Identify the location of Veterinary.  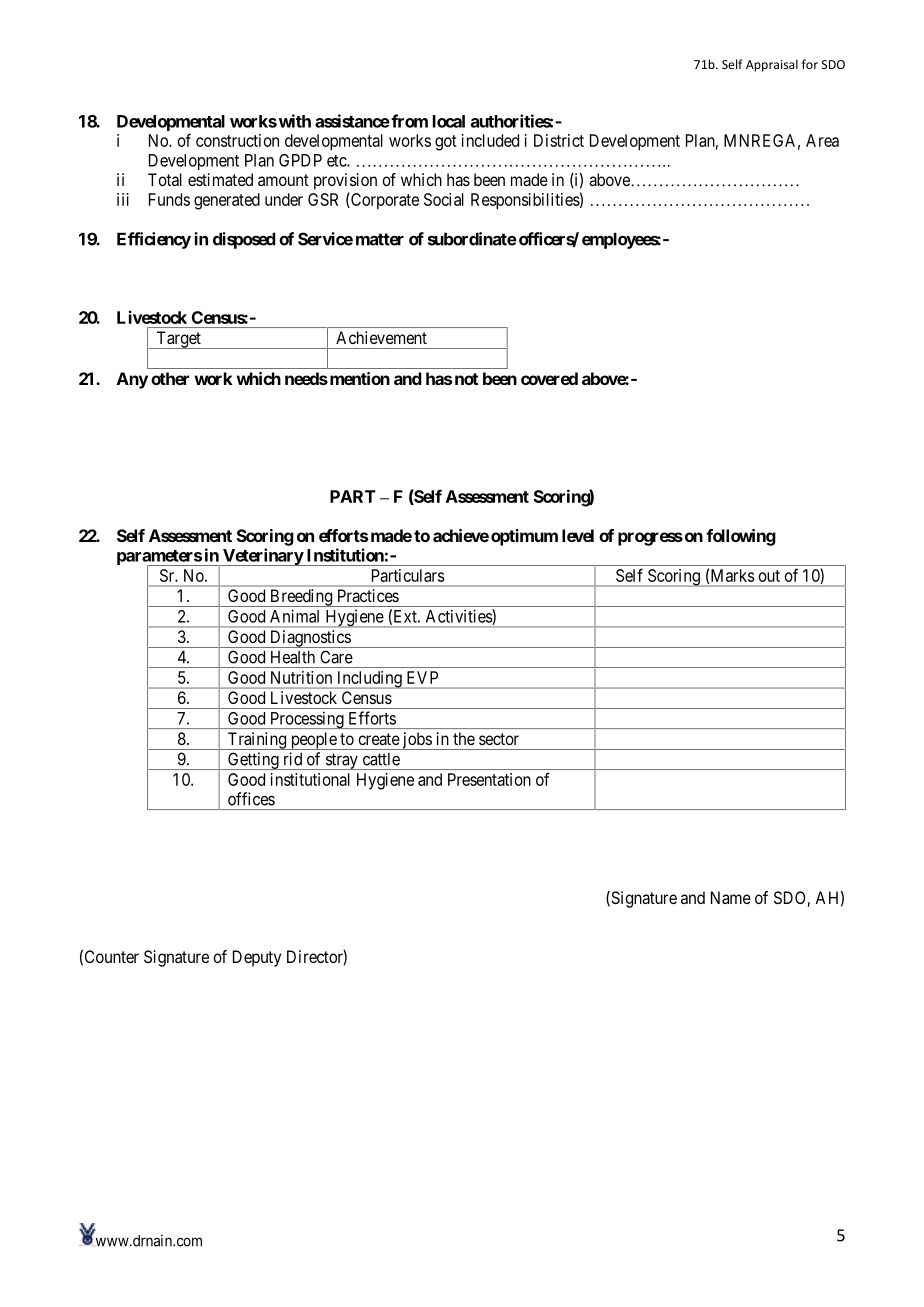
(262, 557).
